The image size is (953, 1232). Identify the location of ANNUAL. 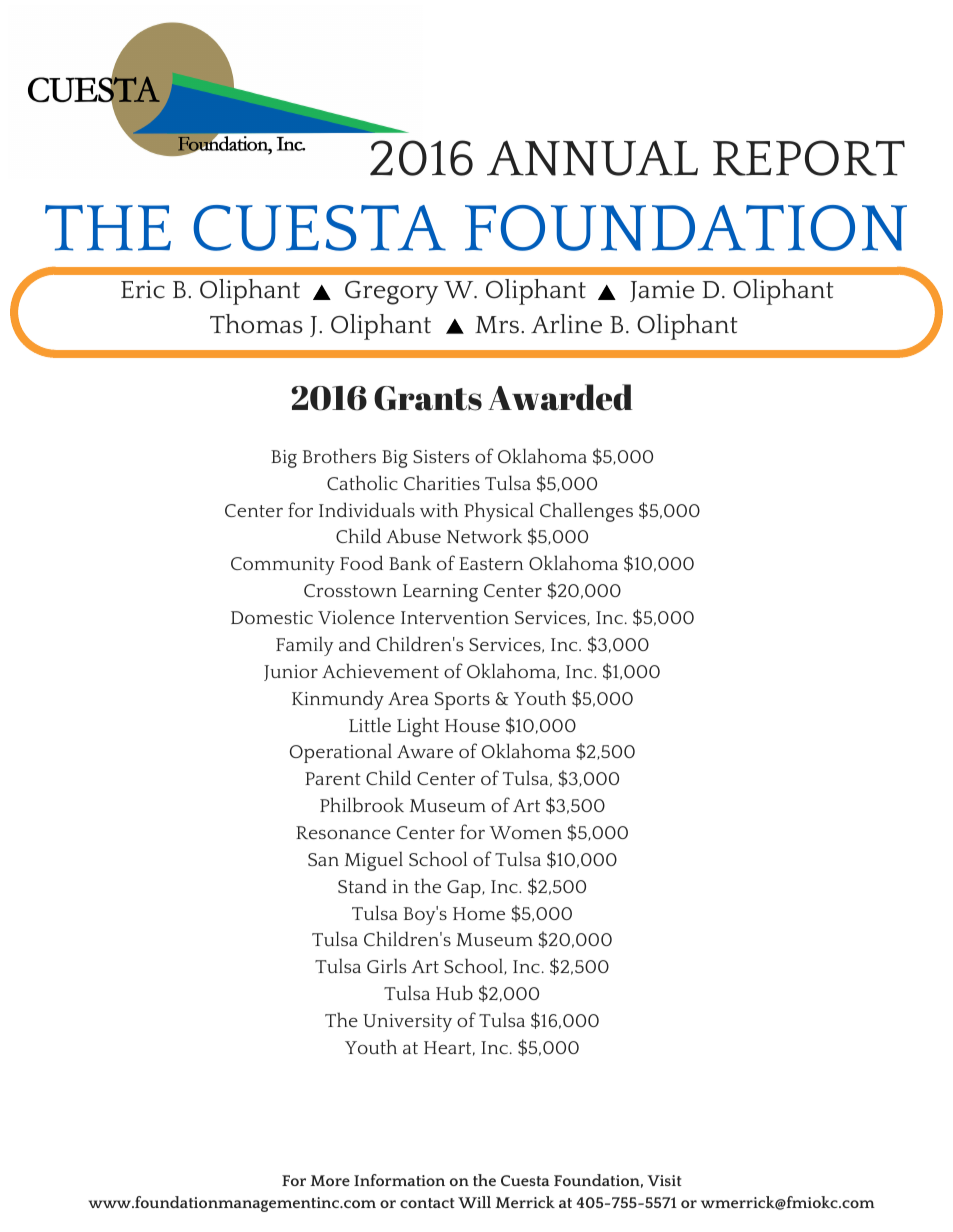
(592, 158).
